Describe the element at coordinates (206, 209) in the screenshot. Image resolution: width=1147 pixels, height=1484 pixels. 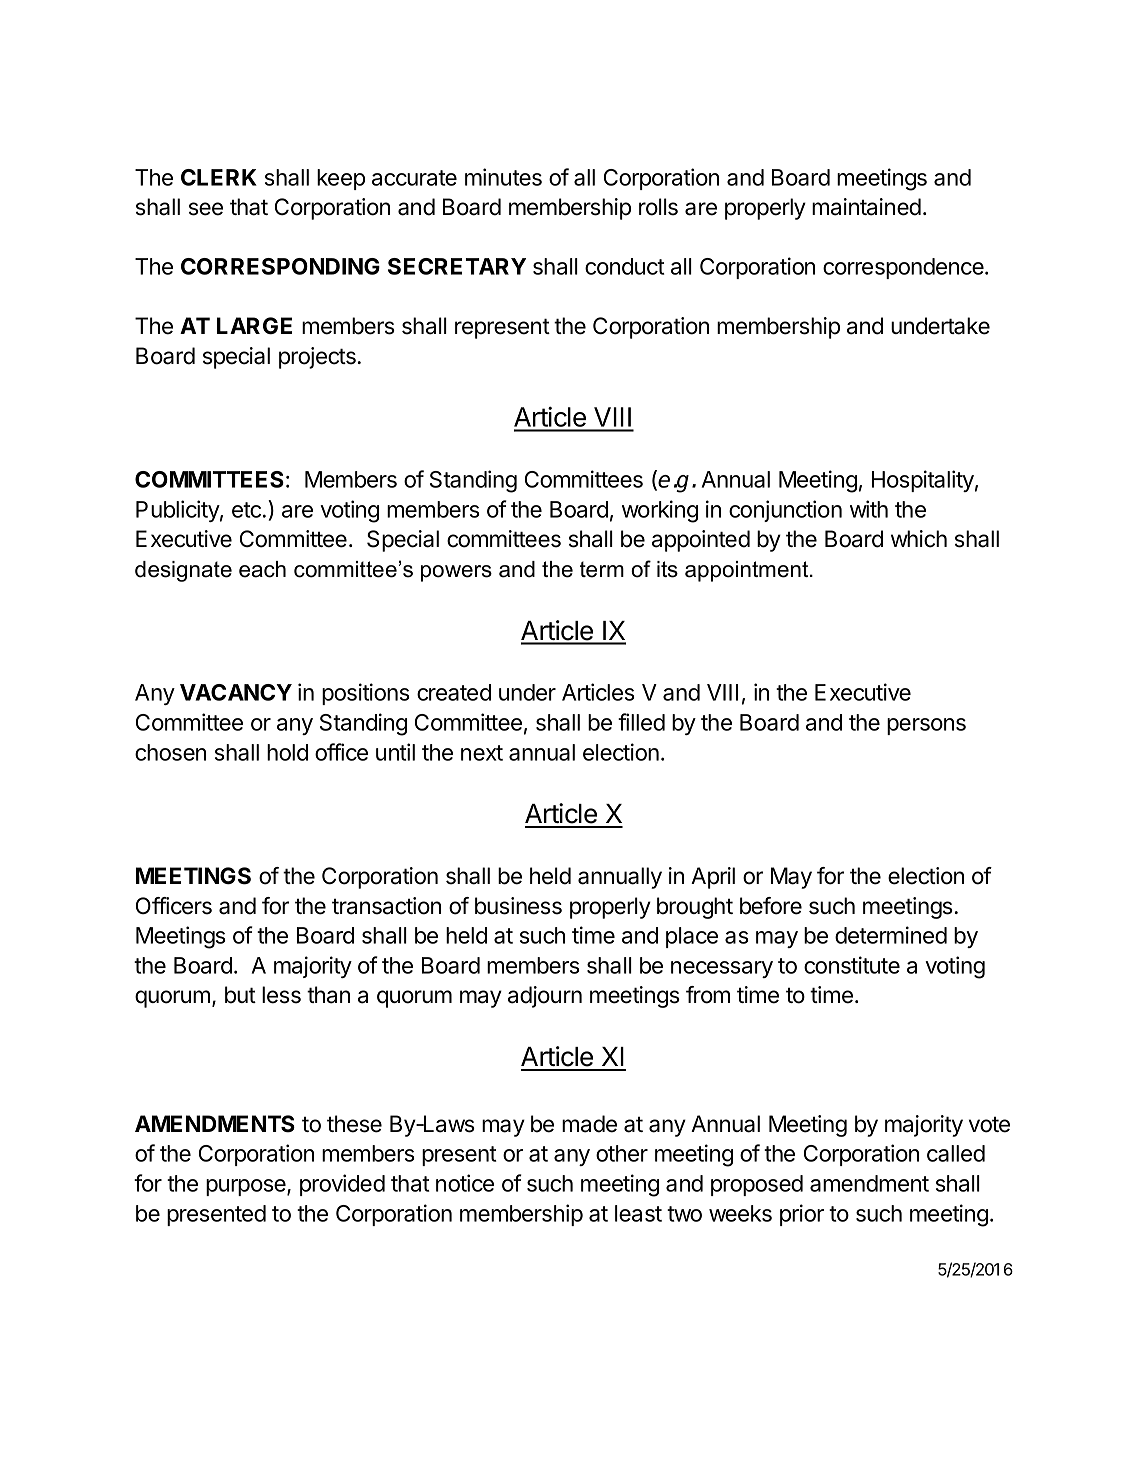
I see `see` at that location.
